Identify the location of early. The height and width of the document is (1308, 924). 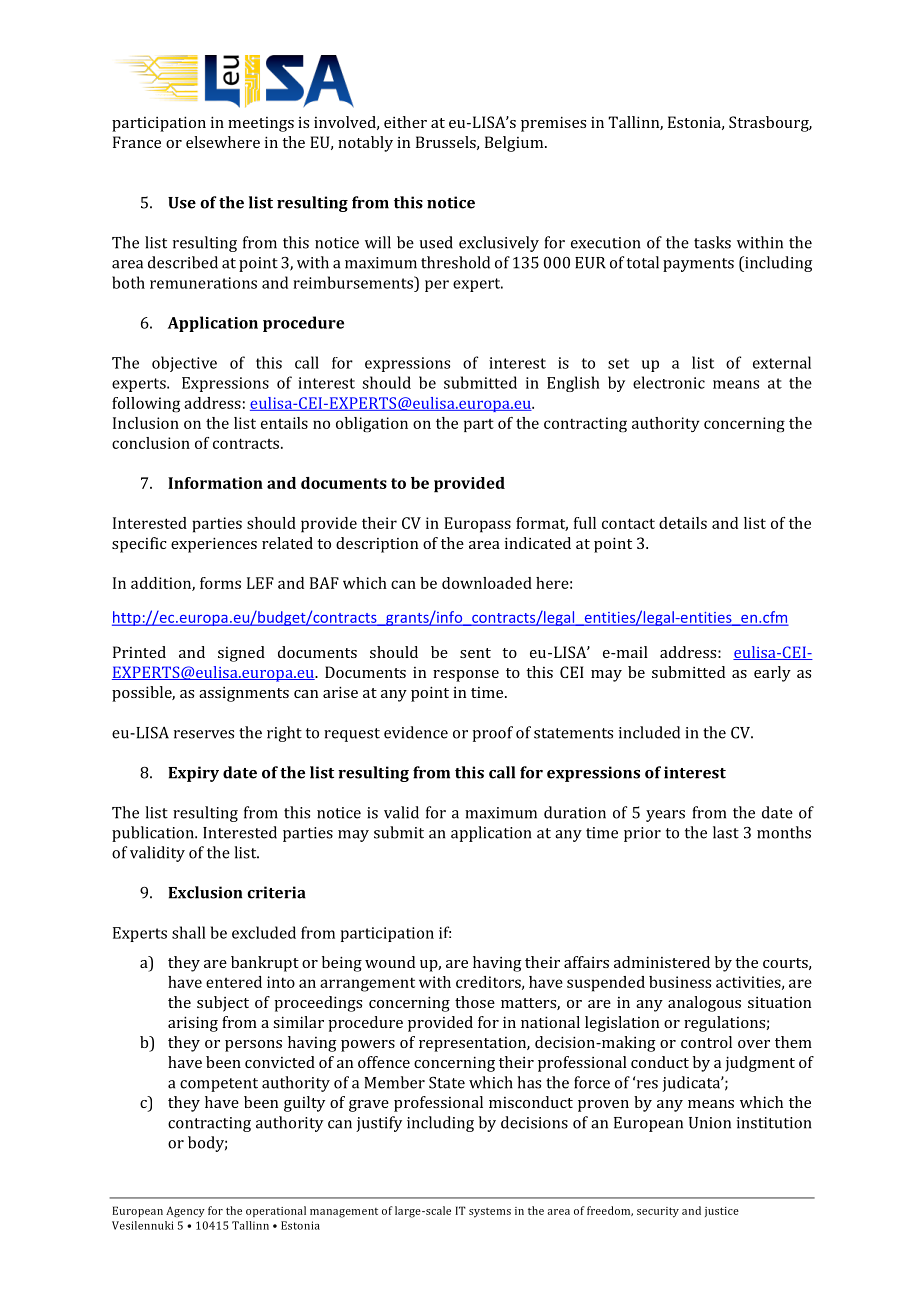
(772, 674).
